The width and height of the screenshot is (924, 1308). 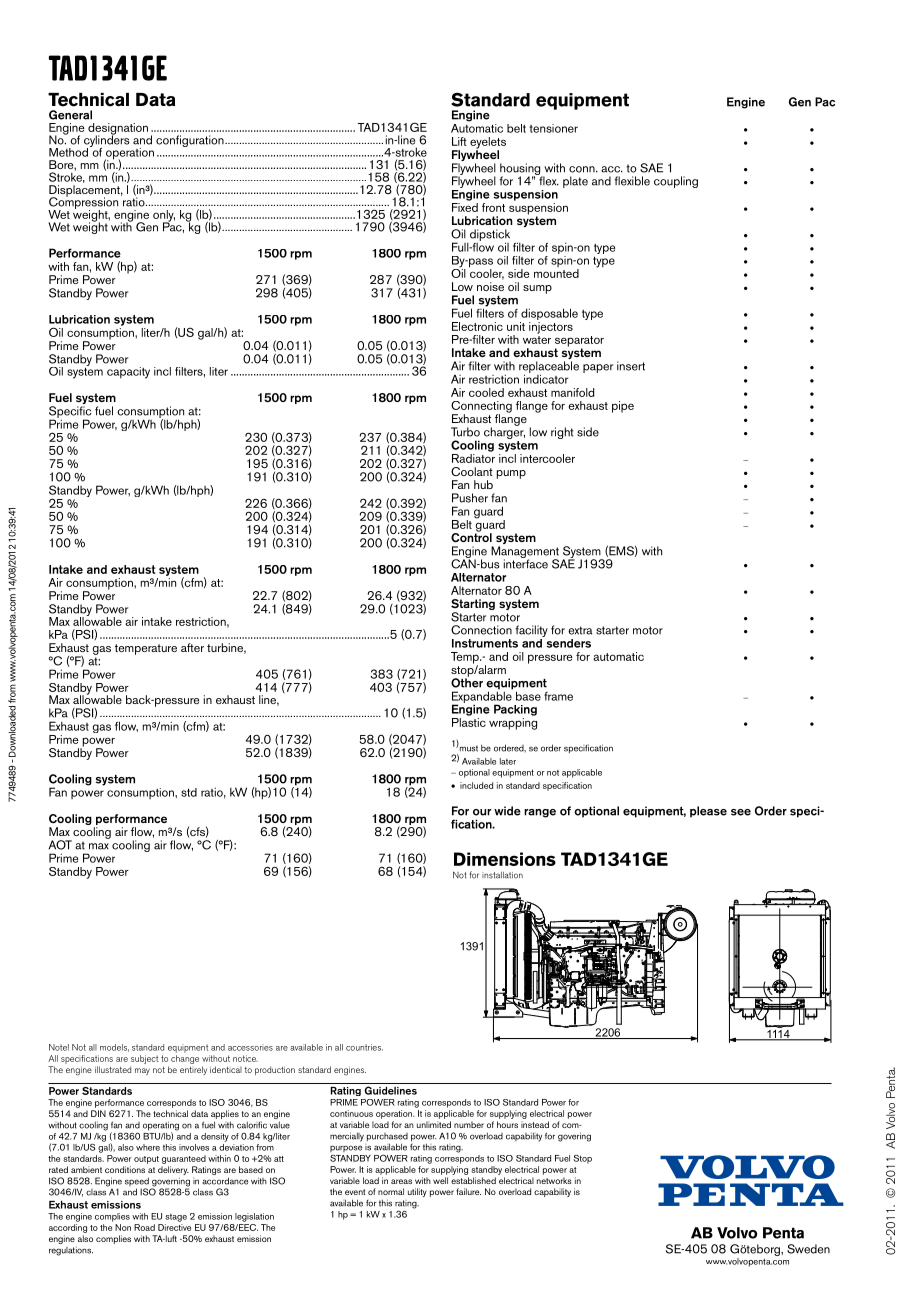 What do you see at coordinates (676, 182) in the screenshot?
I see `coupling` at bounding box center [676, 182].
